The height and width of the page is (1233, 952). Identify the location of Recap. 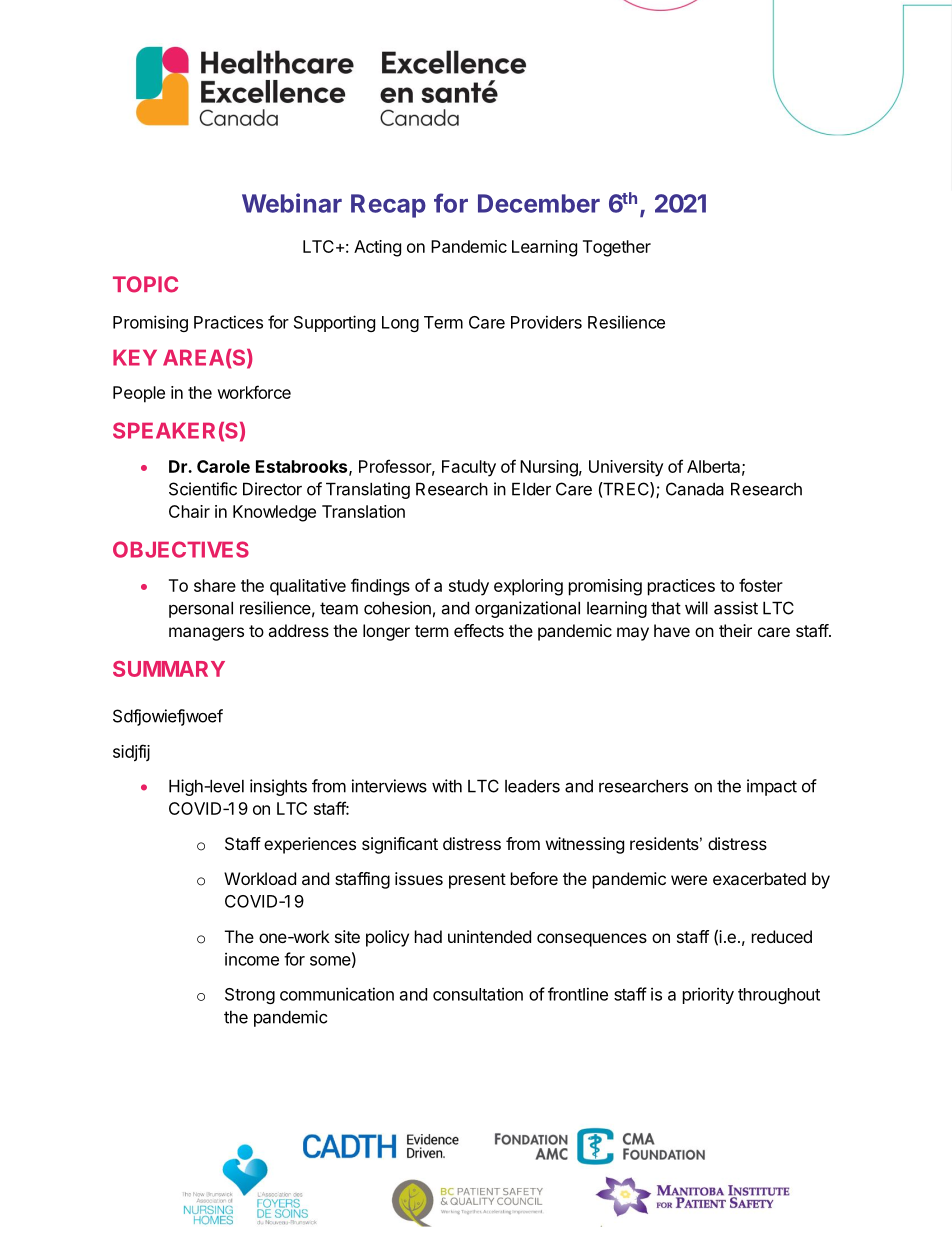
(388, 206).
